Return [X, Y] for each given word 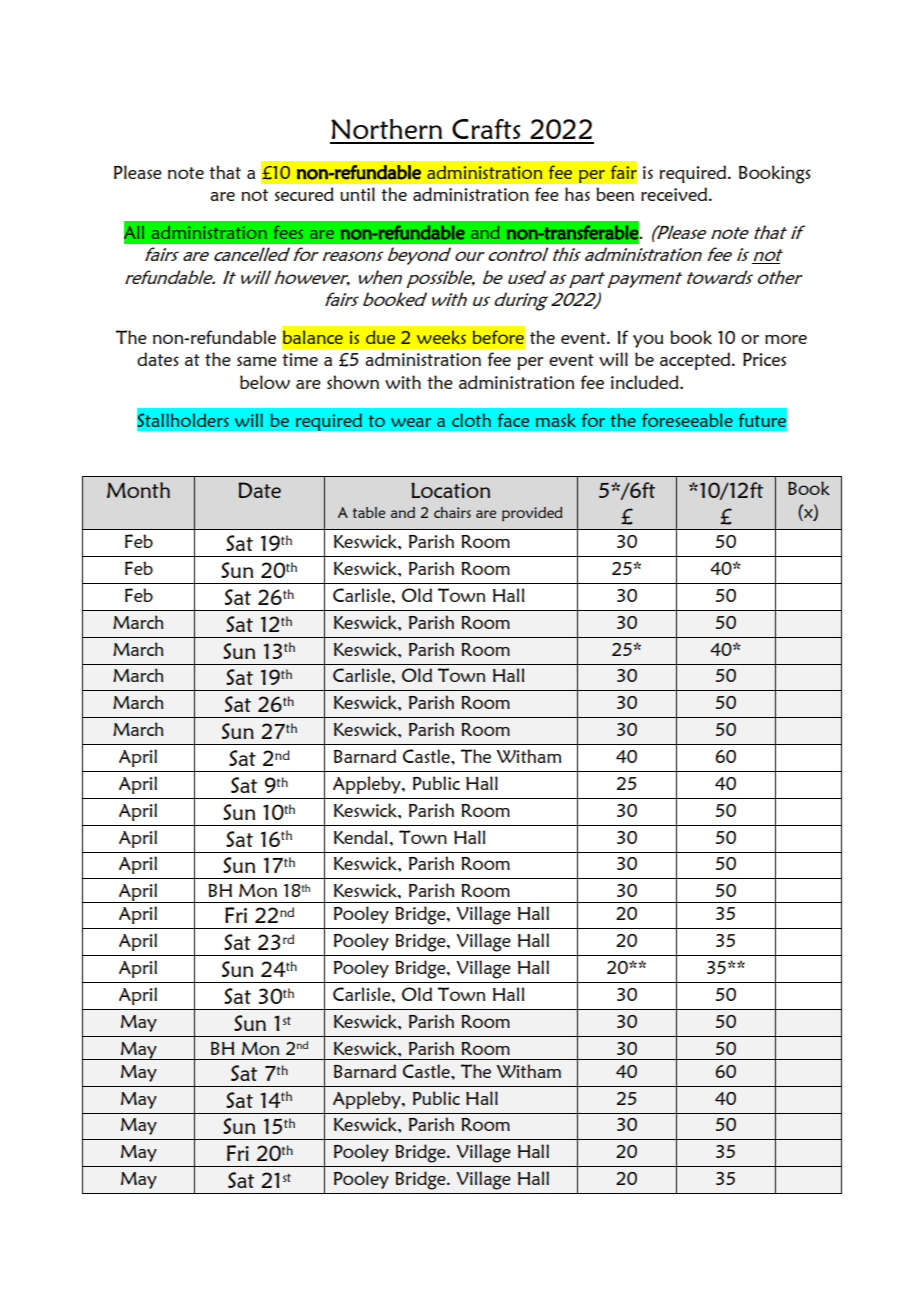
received [675, 194]
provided [532, 514]
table [369, 512]
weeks [441, 337]
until [357, 194]
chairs [452, 512]
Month [138, 490]
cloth [471, 420]
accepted [696, 361]
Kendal [360, 837]
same [257, 361]
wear [411, 422]
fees [288, 232]
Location [450, 490]
